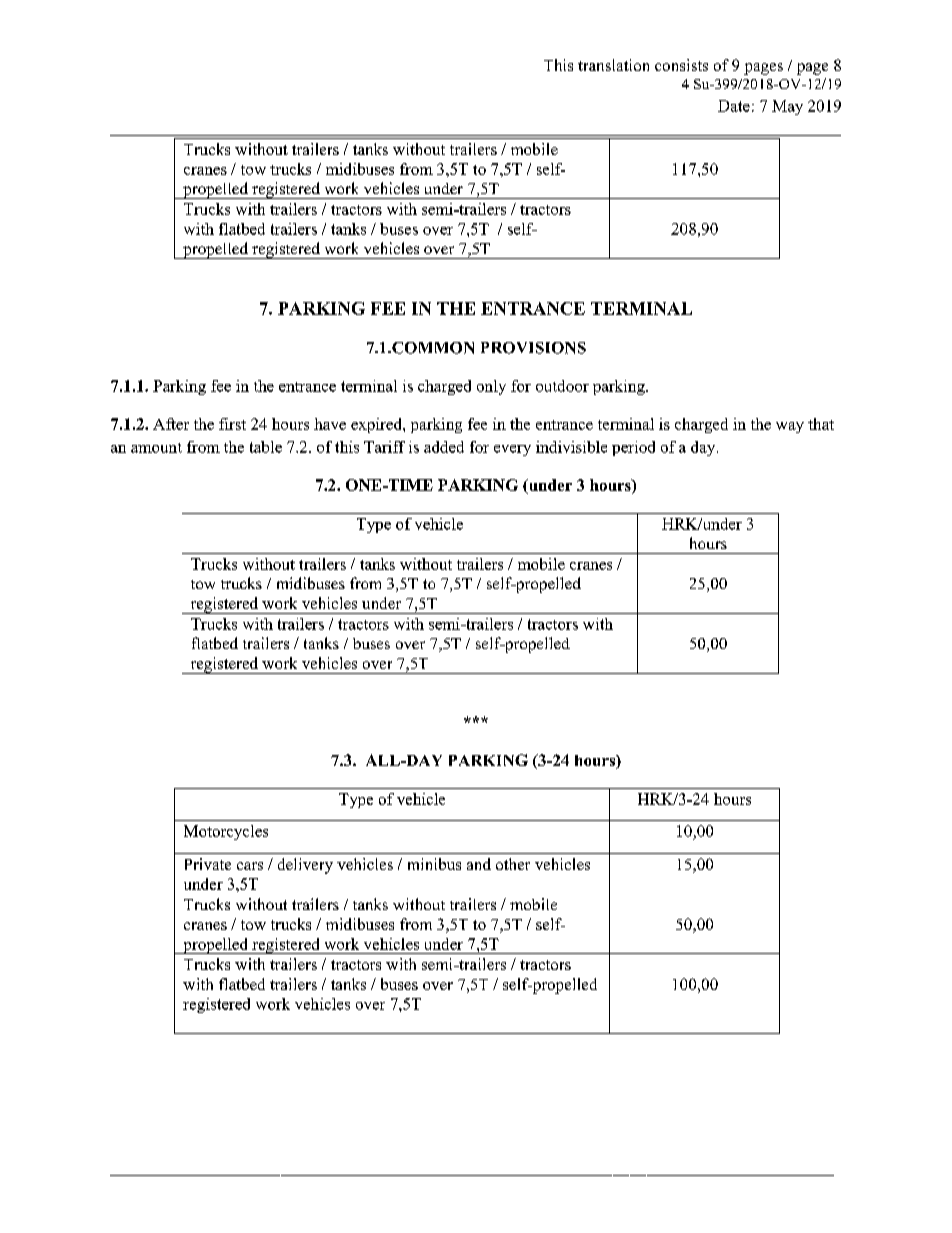 The image size is (952, 1233). Describe the element at coordinates (479, 864) in the screenshot. I see `and` at that location.
